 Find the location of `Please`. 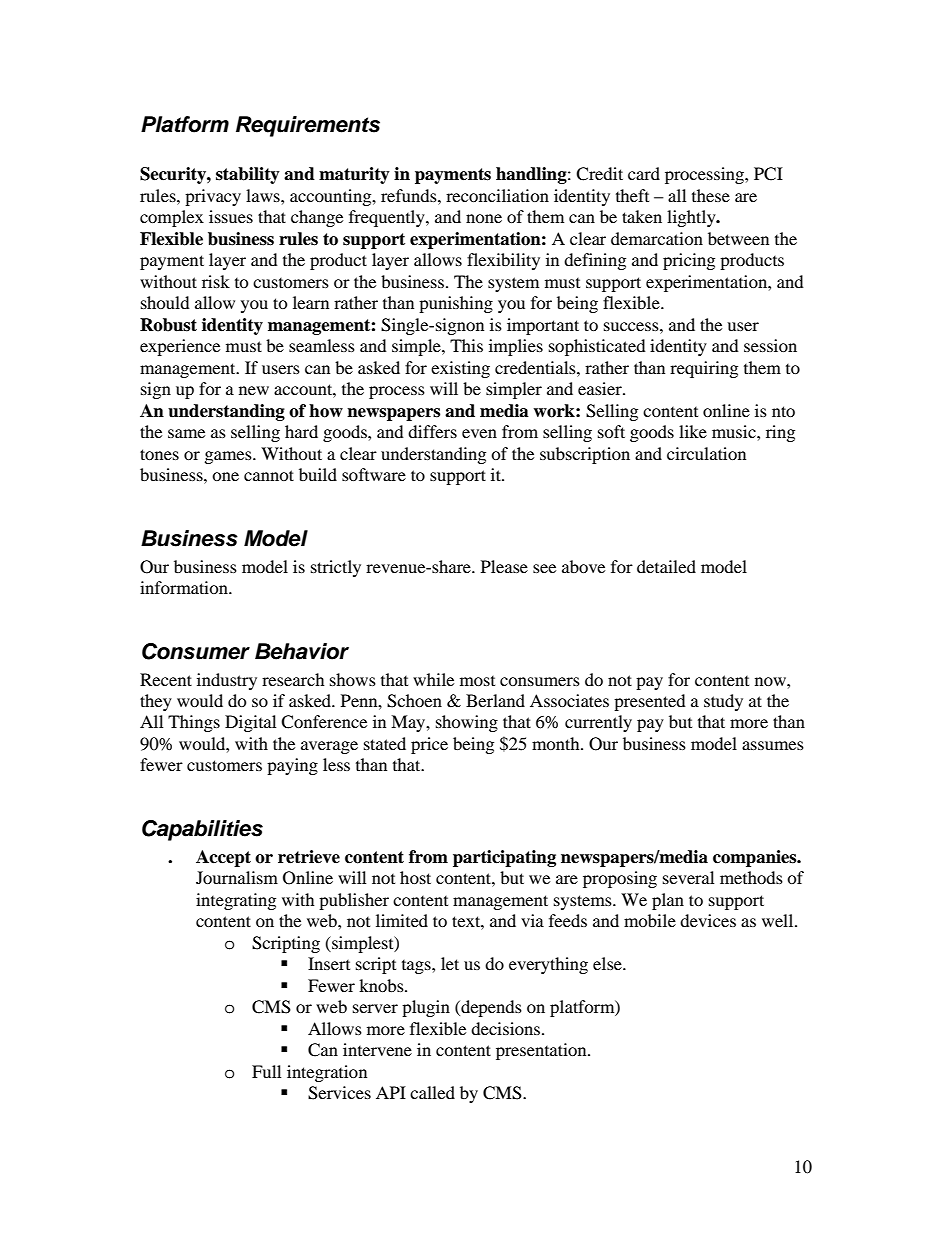

Please is located at coordinates (504, 566).
